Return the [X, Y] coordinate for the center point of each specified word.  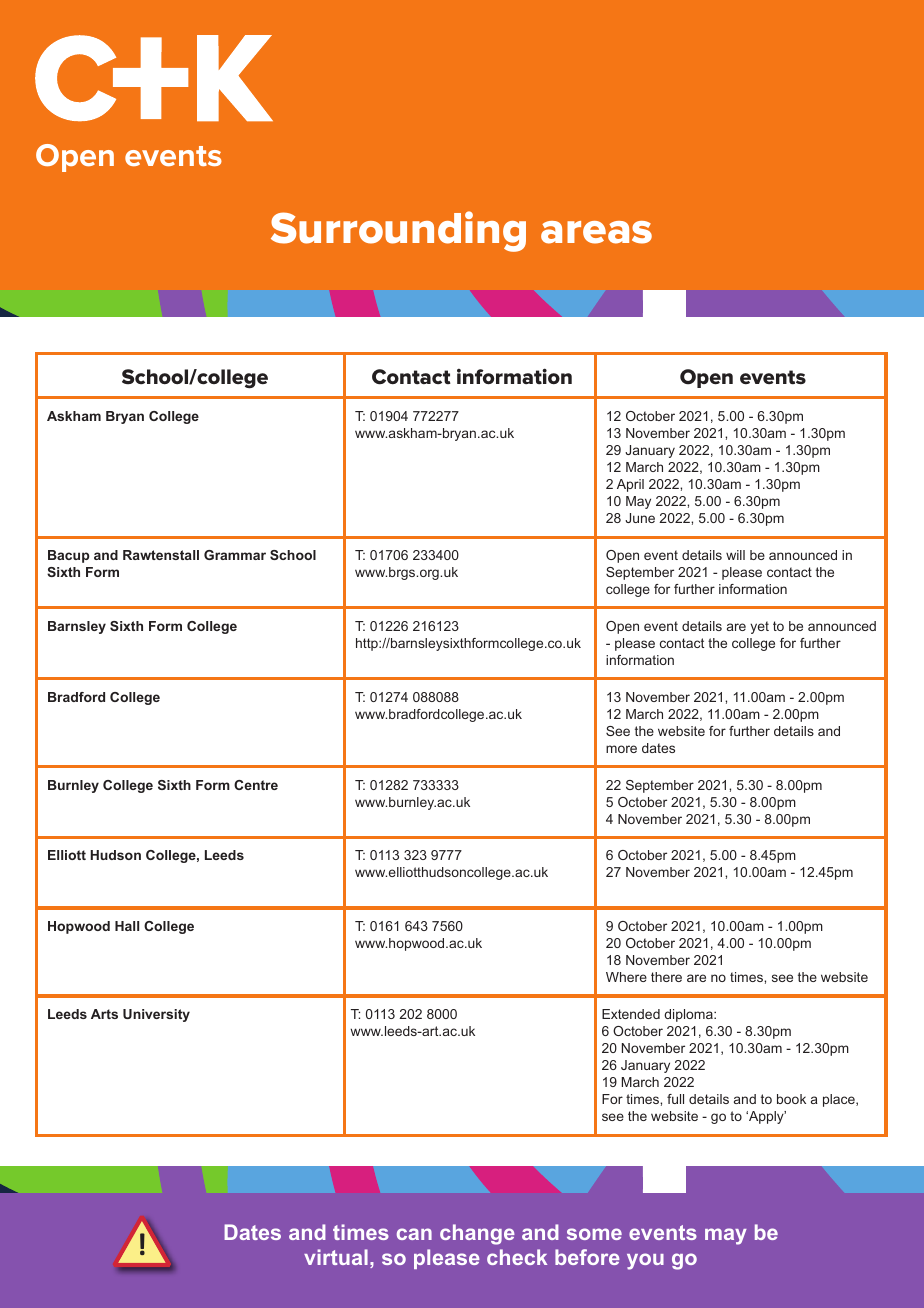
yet [759, 627]
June [640, 518]
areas [596, 232]
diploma [689, 1015]
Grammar [235, 555]
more [621, 749]
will [735, 555]
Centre [256, 785]
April [630, 485]
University [156, 1015]
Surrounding [398, 231]
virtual [336, 1257]
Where [626, 977]
